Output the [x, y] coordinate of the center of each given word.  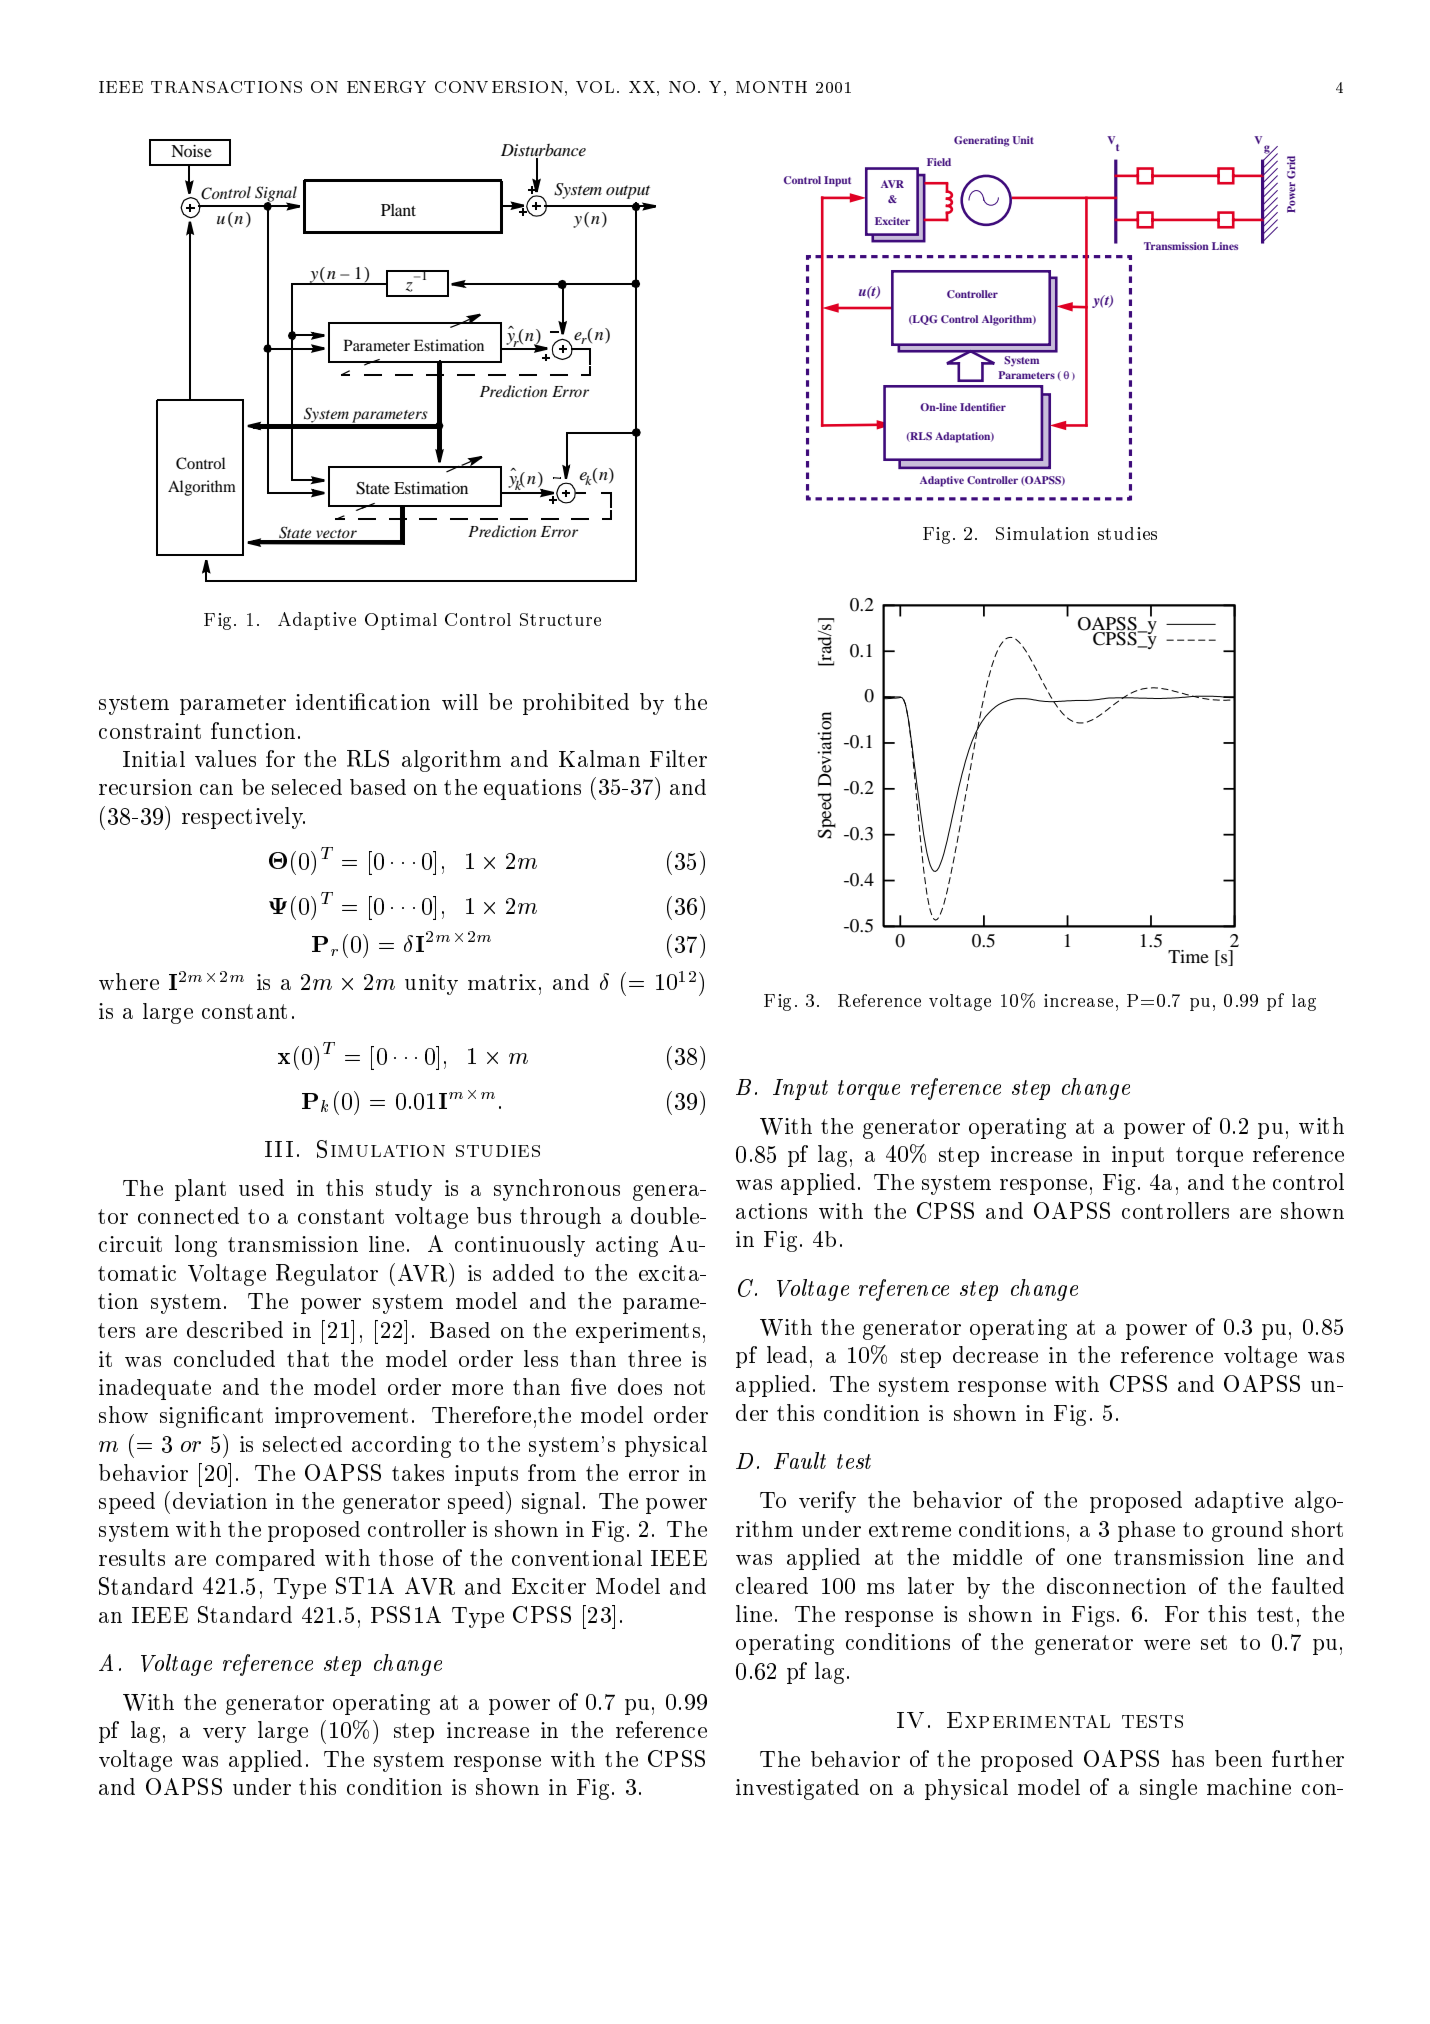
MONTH [771, 87]
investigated [797, 1789]
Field [939, 162]
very [224, 1735]
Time [1188, 956]
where [129, 981]
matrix [502, 982]
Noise [191, 151]
